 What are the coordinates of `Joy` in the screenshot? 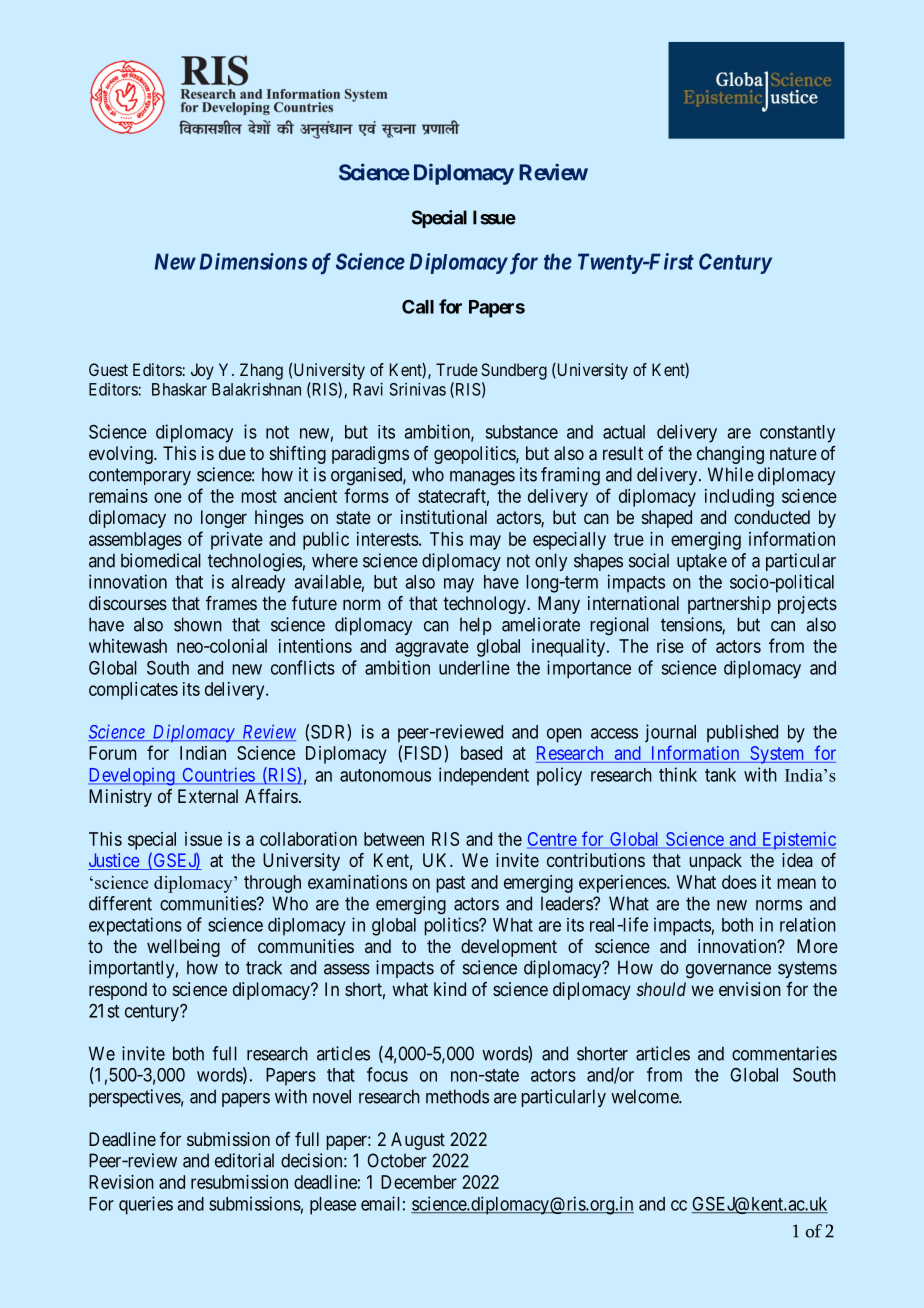 It's located at (202, 371).
